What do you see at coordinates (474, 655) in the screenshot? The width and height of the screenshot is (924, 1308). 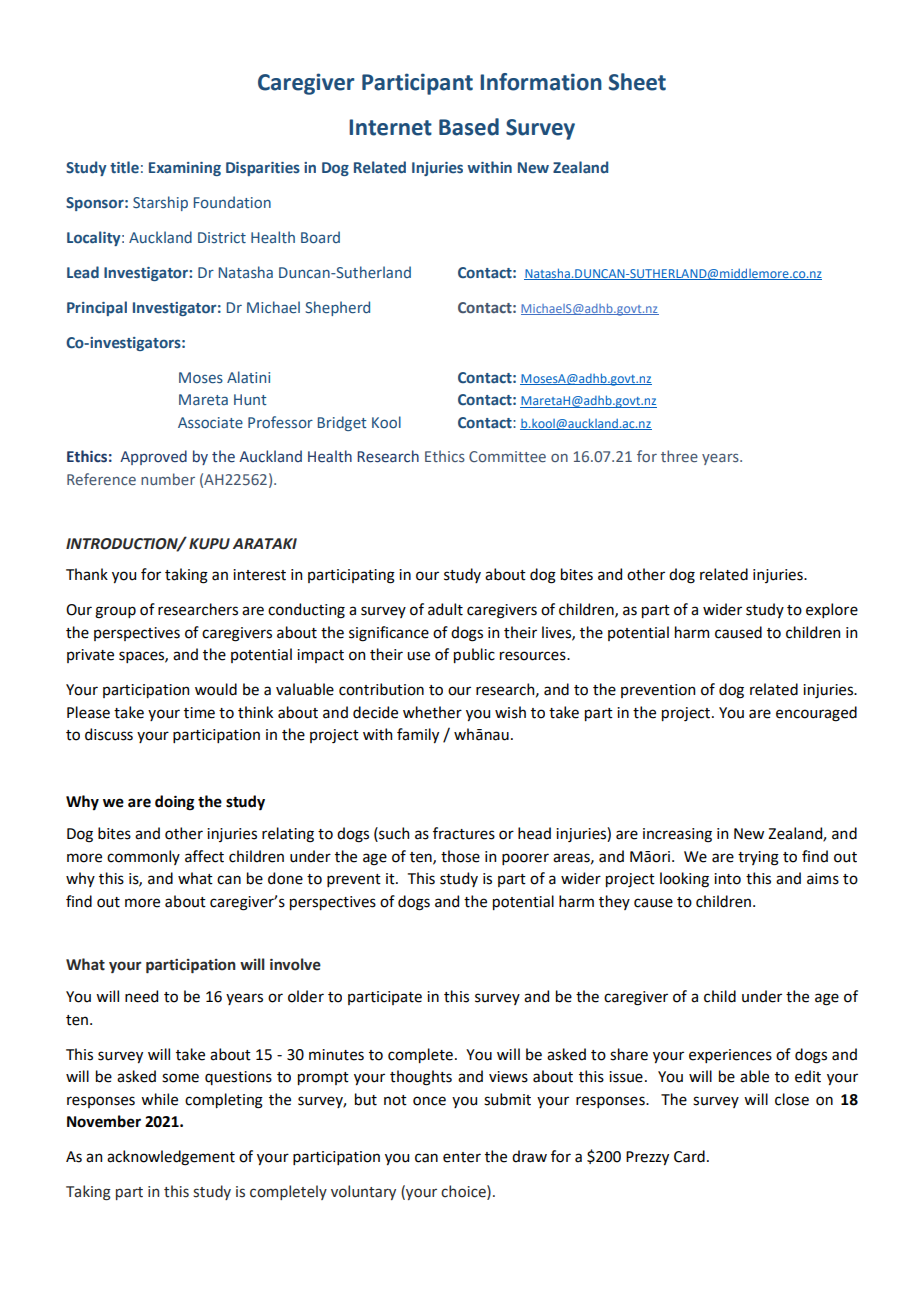 I see `public` at bounding box center [474, 655].
